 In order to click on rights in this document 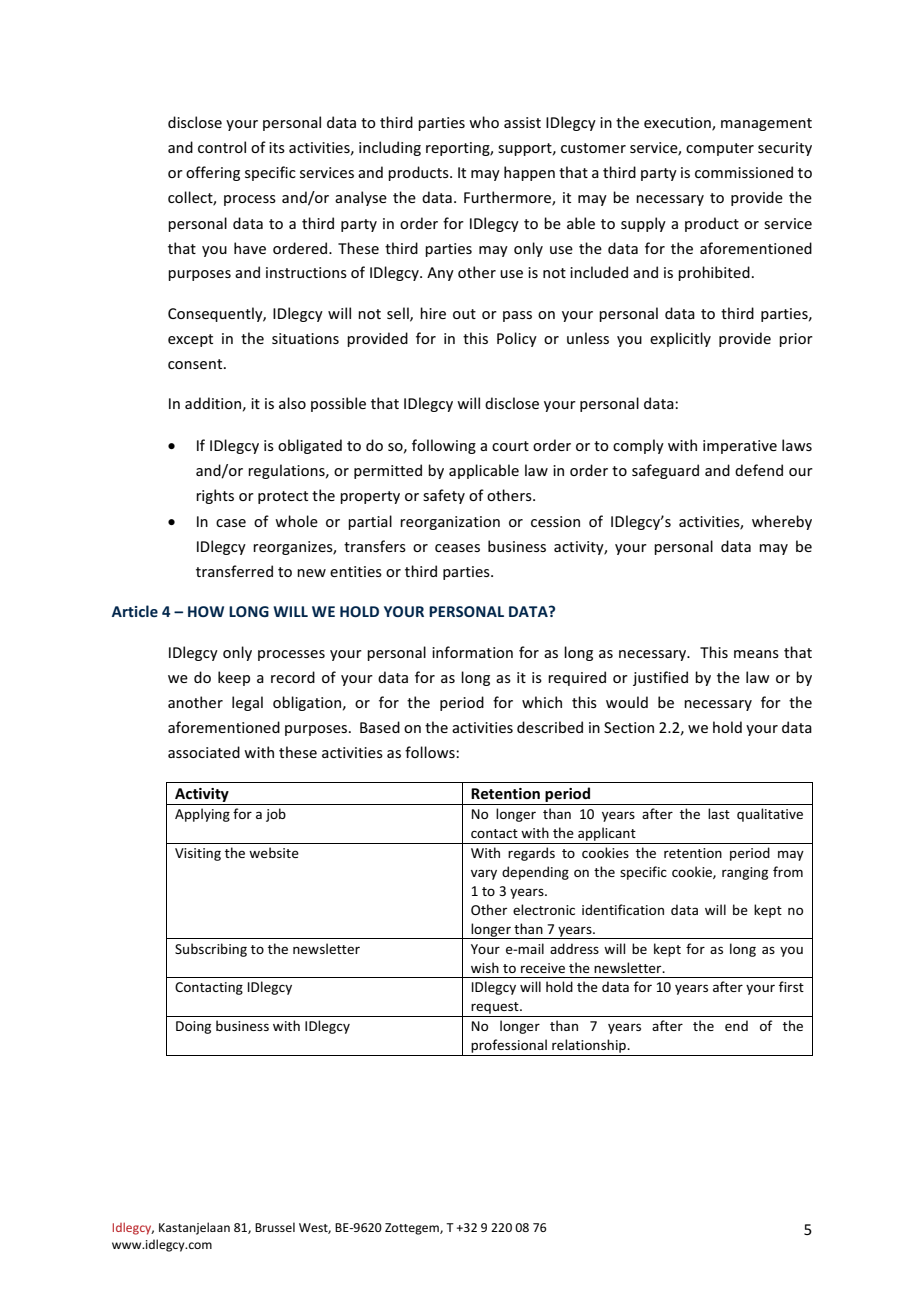, I will do `click(215, 496)`.
